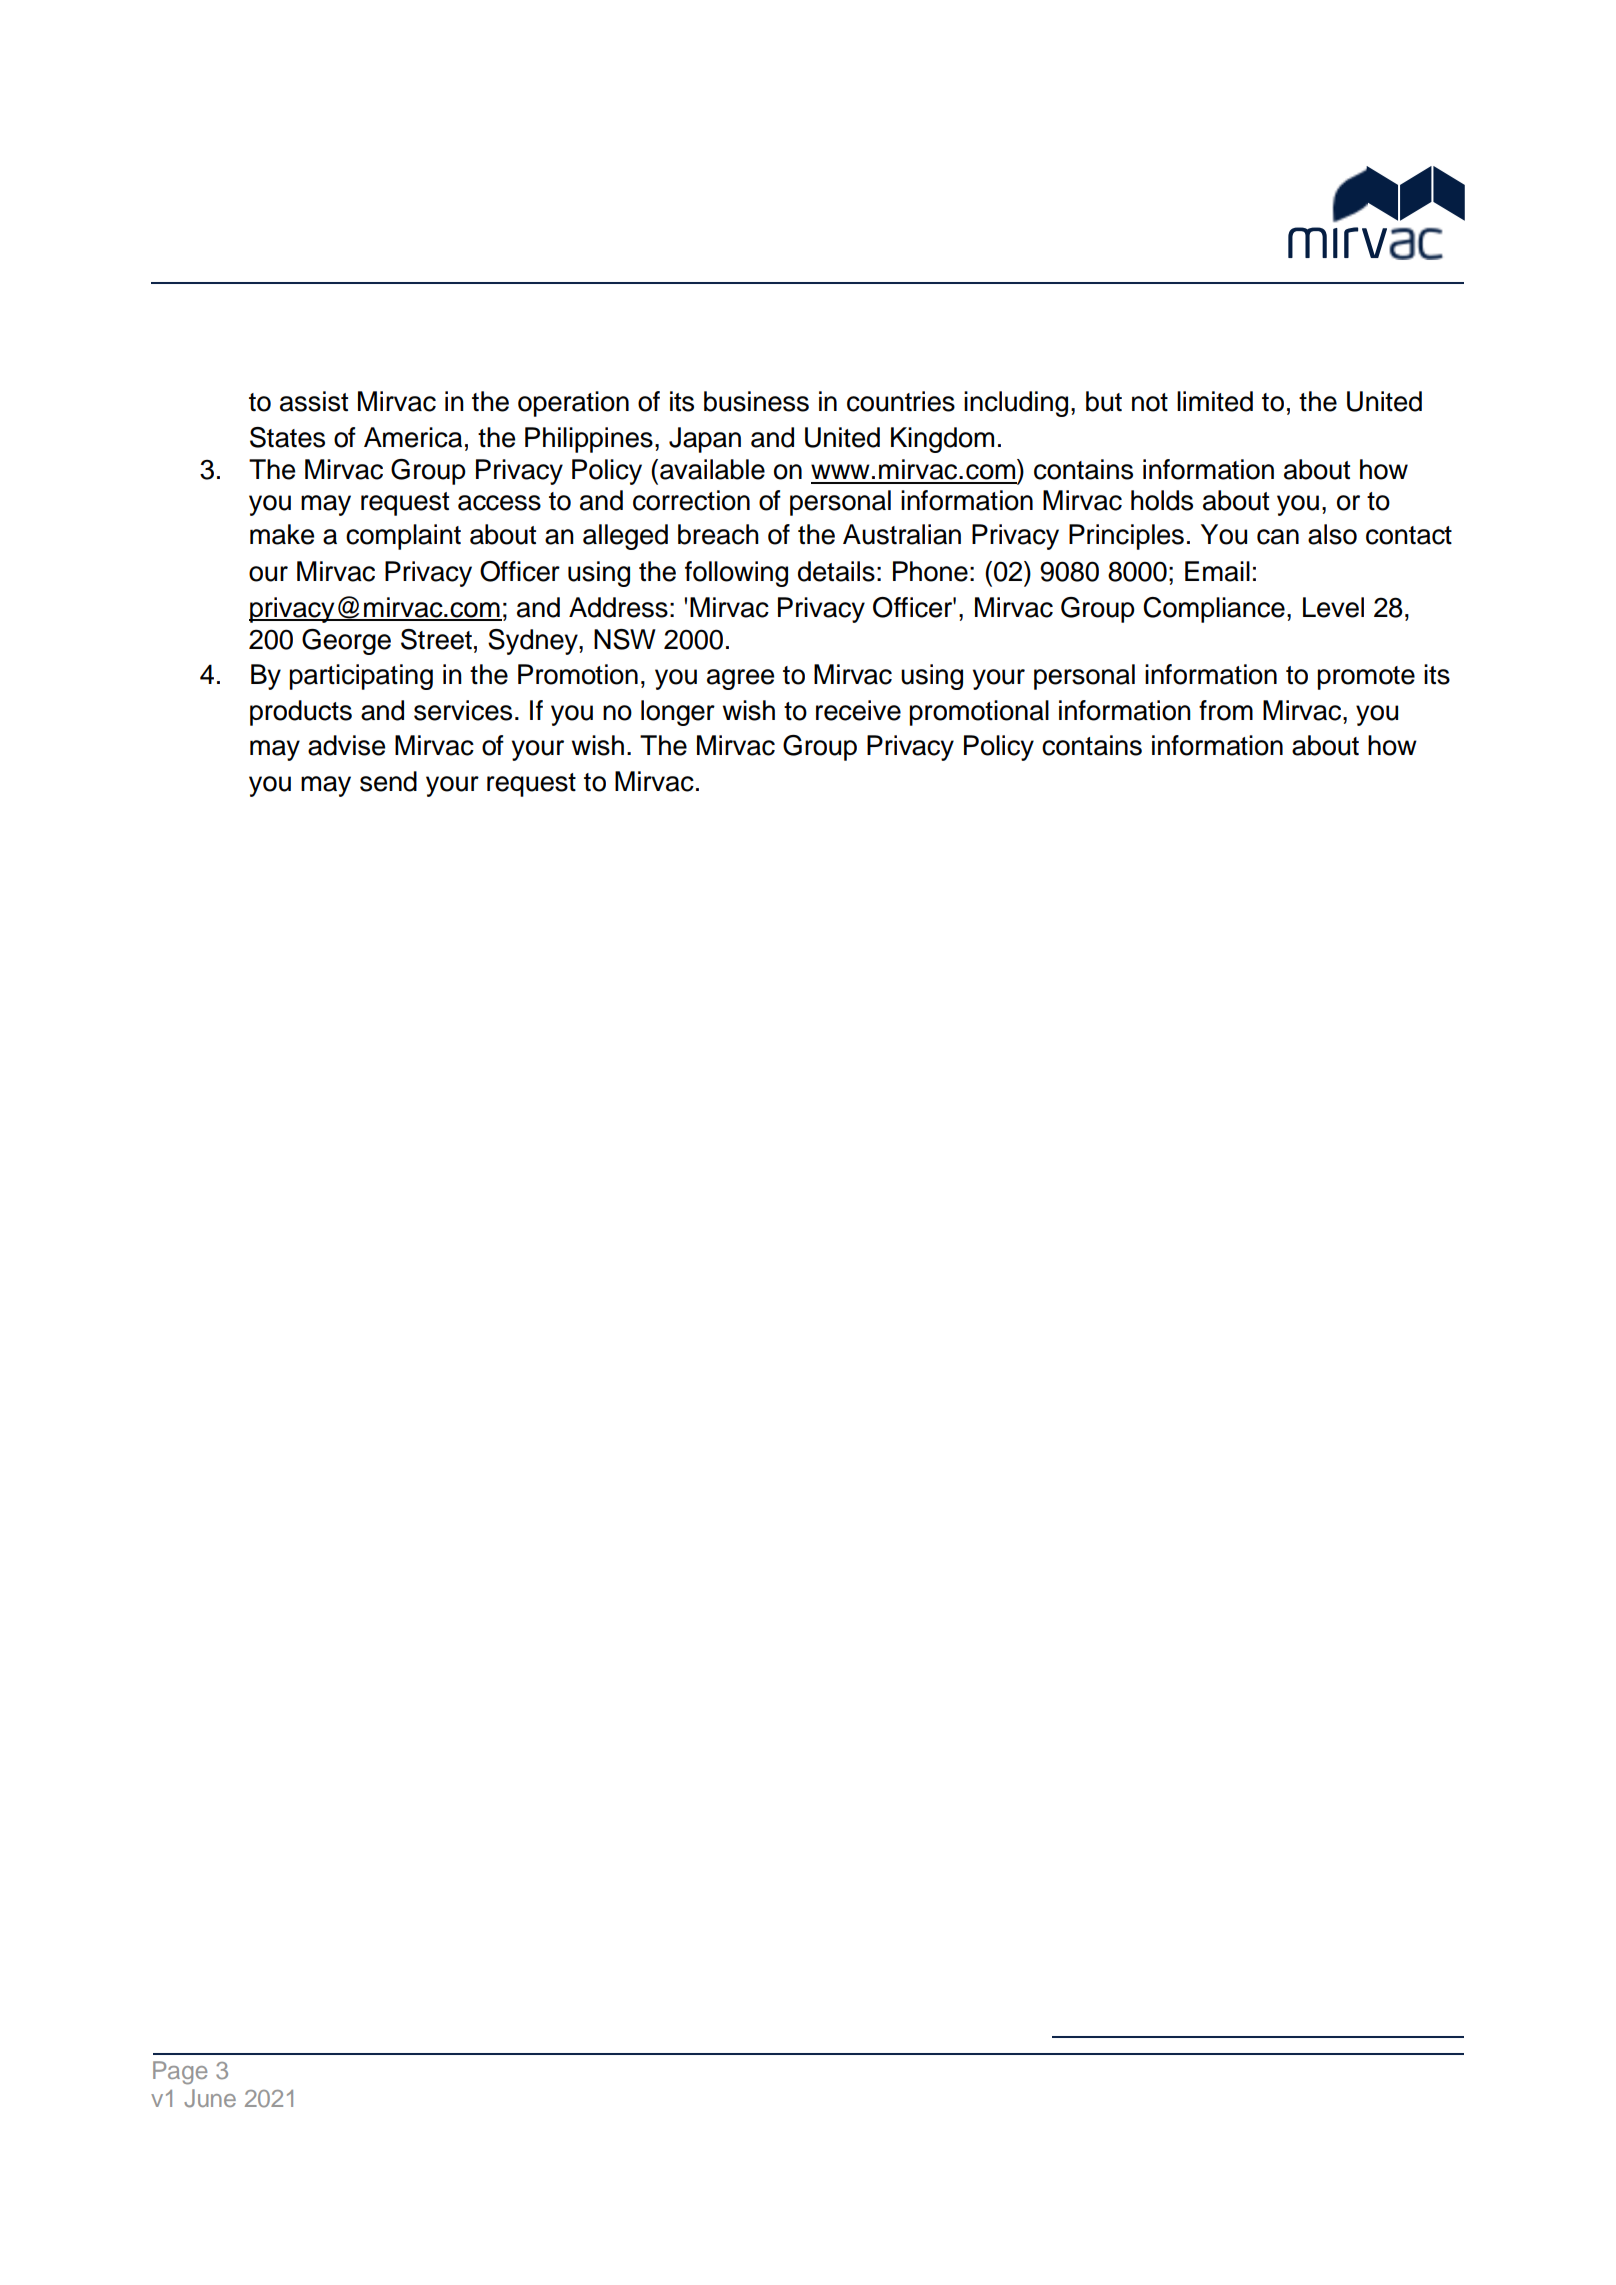  What do you see at coordinates (210, 2098) in the document?
I see `June` at bounding box center [210, 2098].
